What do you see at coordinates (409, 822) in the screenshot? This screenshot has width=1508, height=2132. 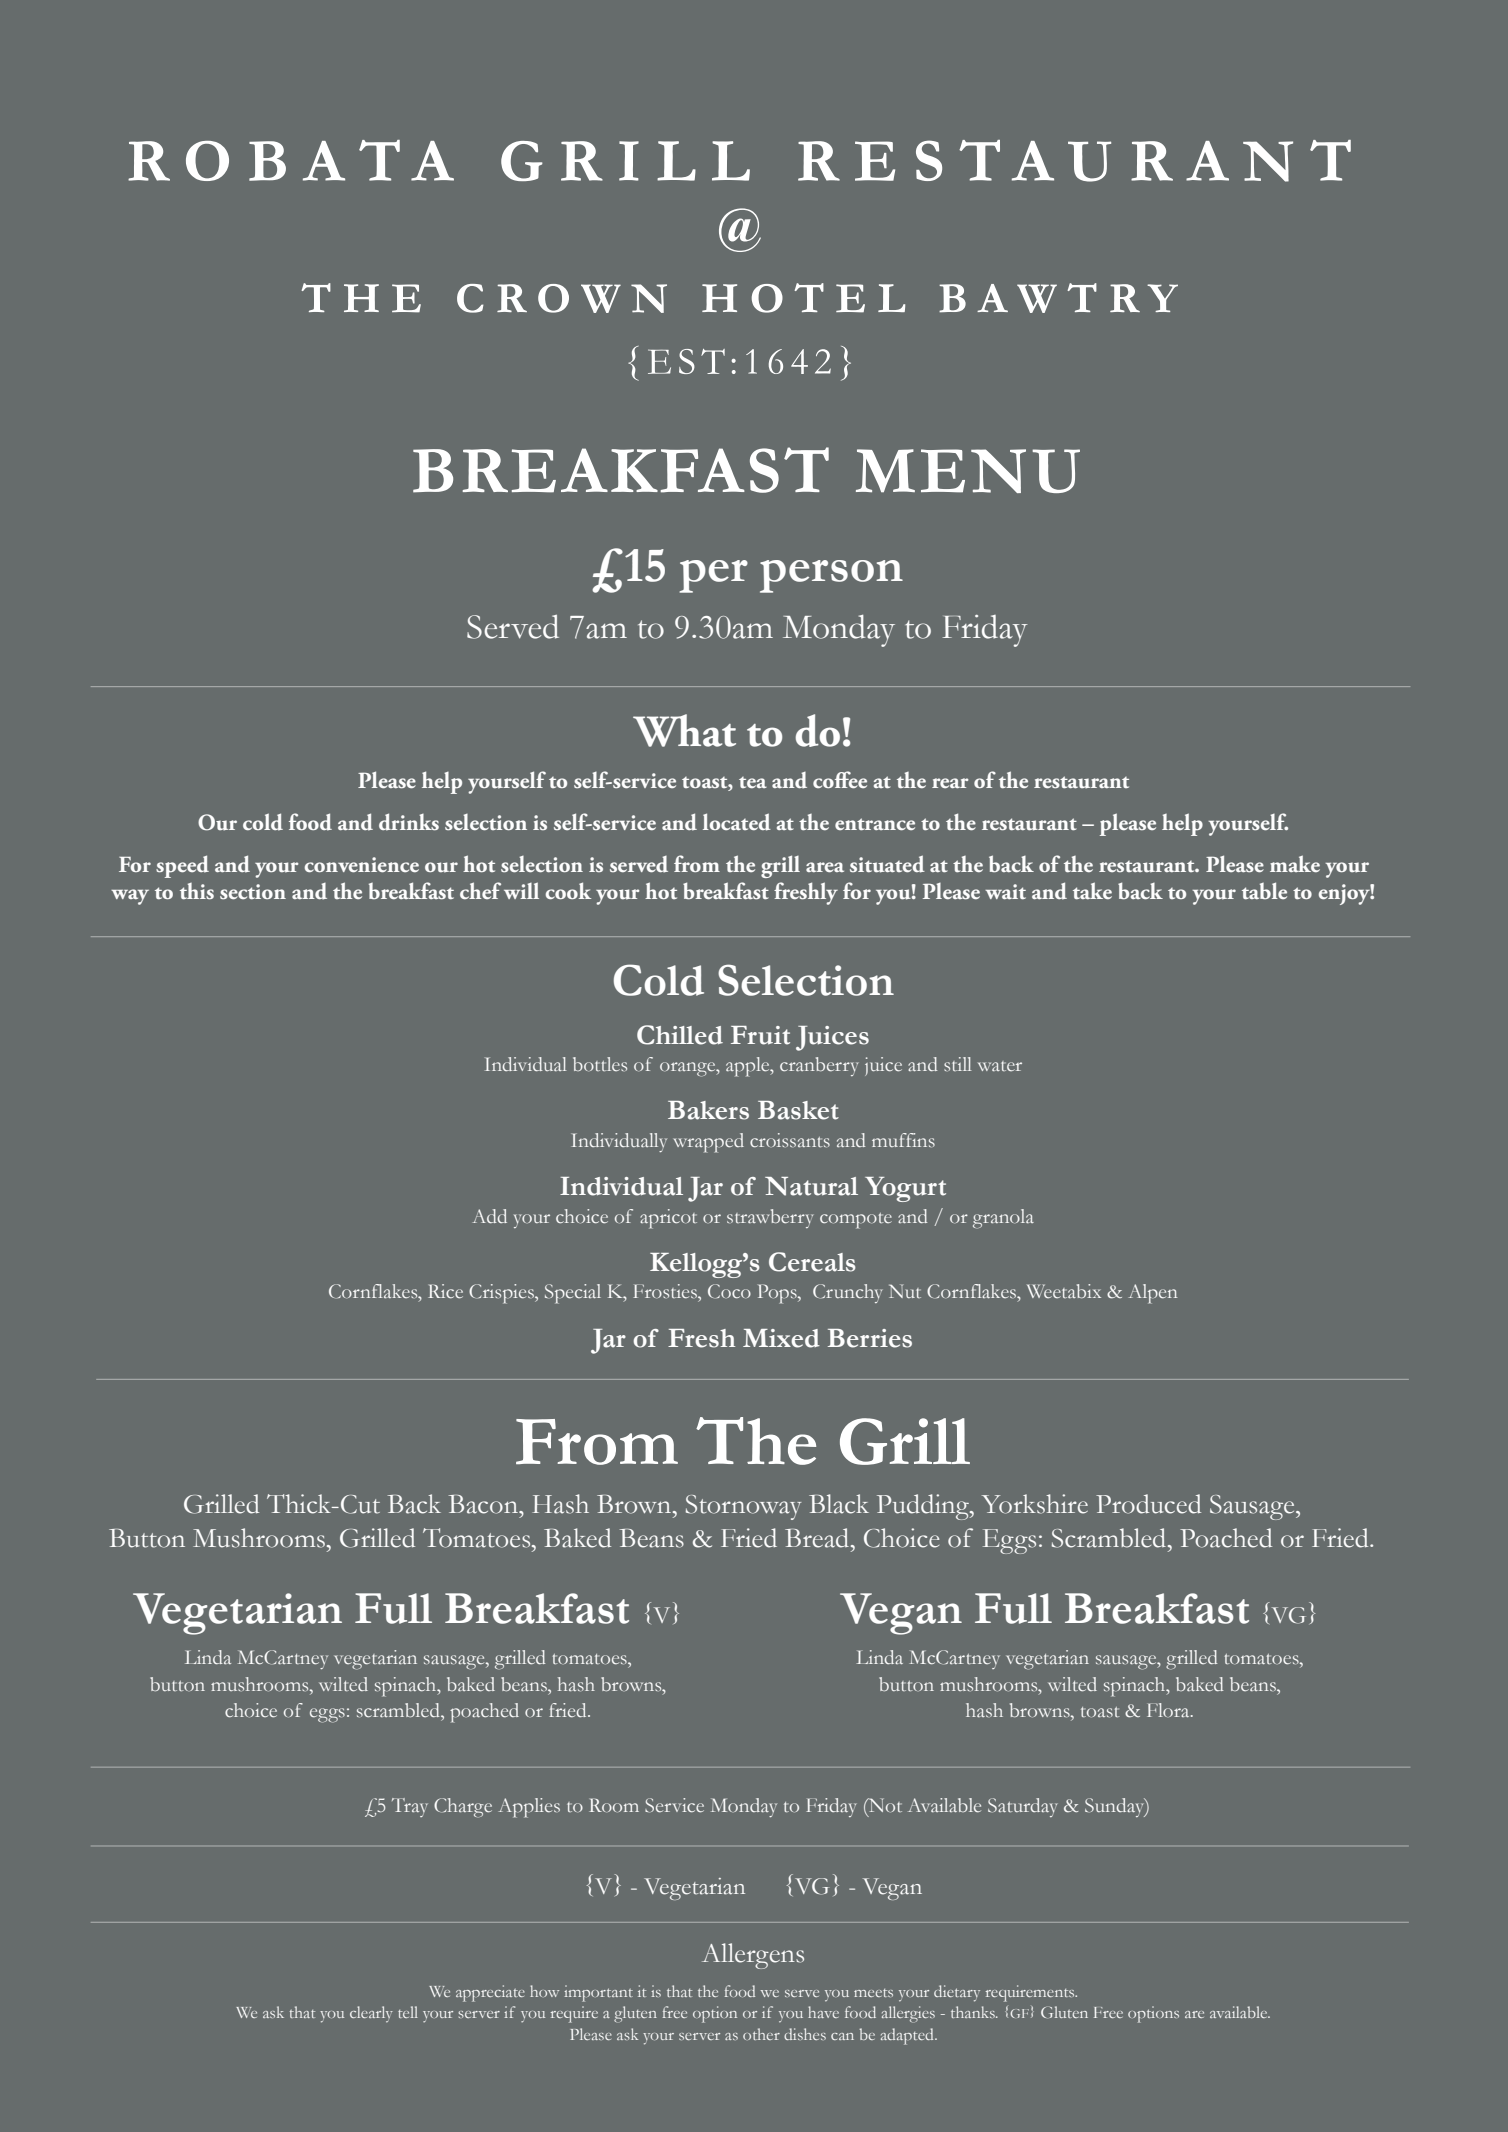 I see `drinks` at bounding box center [409, 822].
